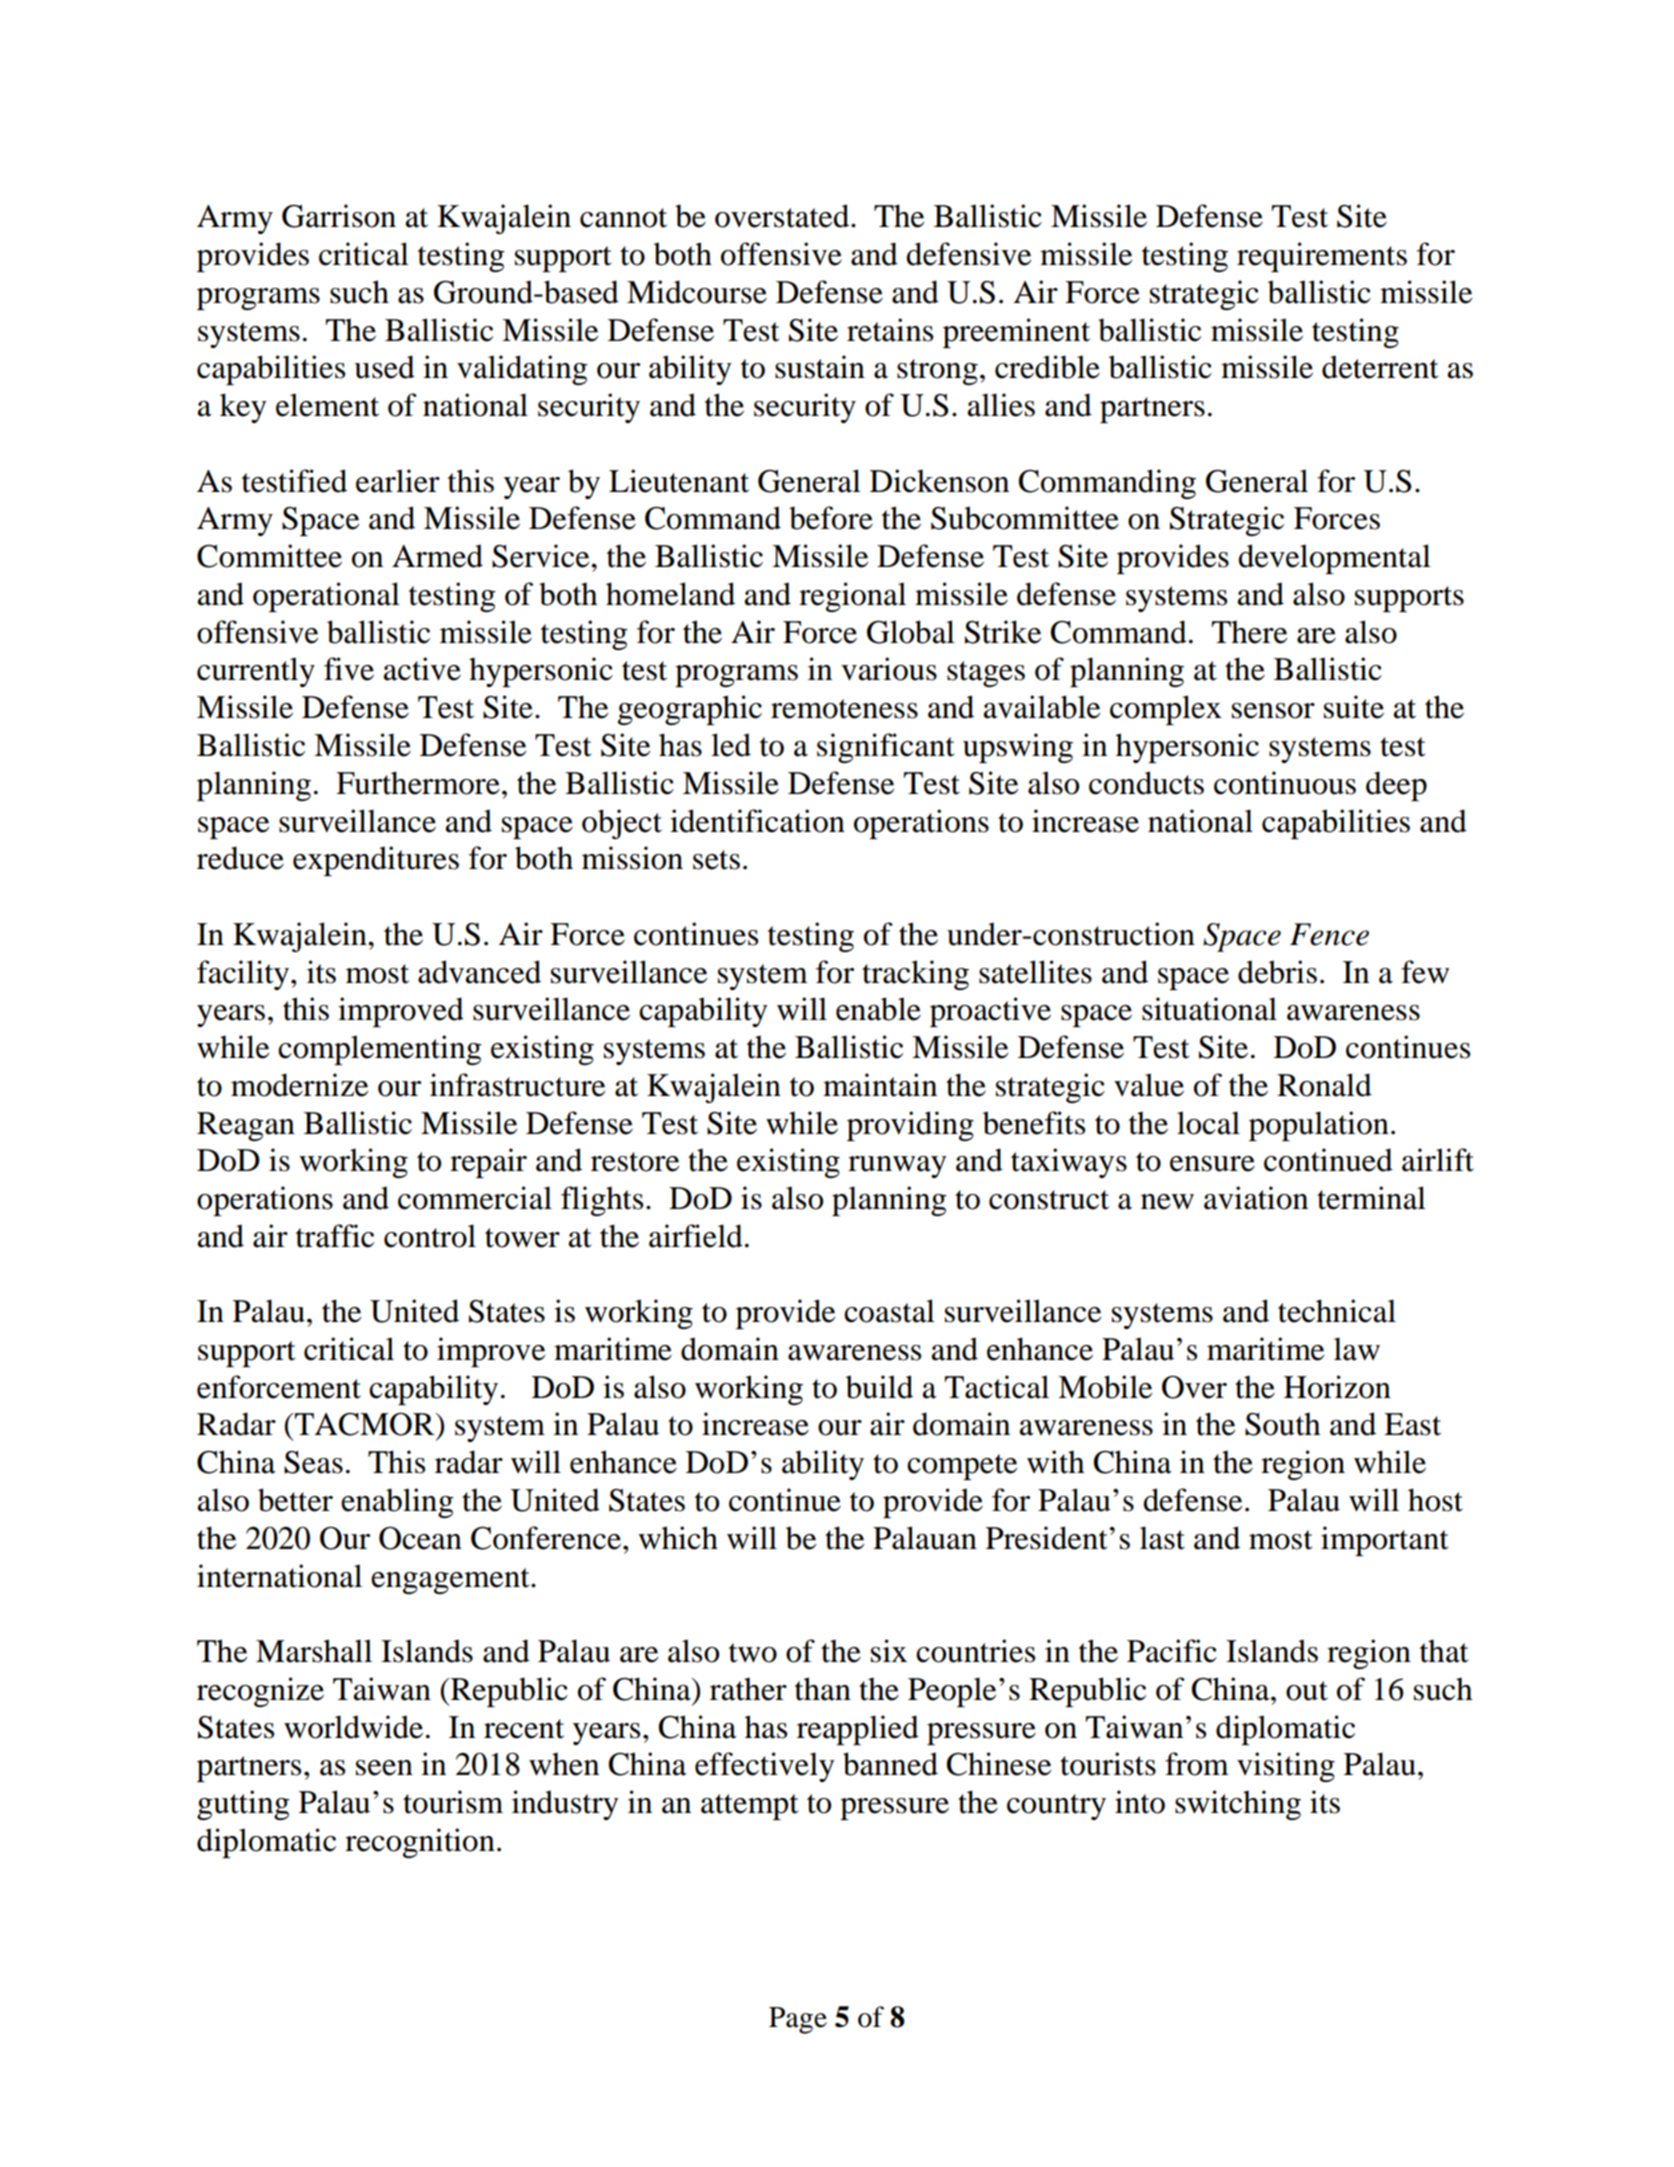 This screenshot has width=1674, height=2167. I want to click on recognition, so click(420, 1843).
